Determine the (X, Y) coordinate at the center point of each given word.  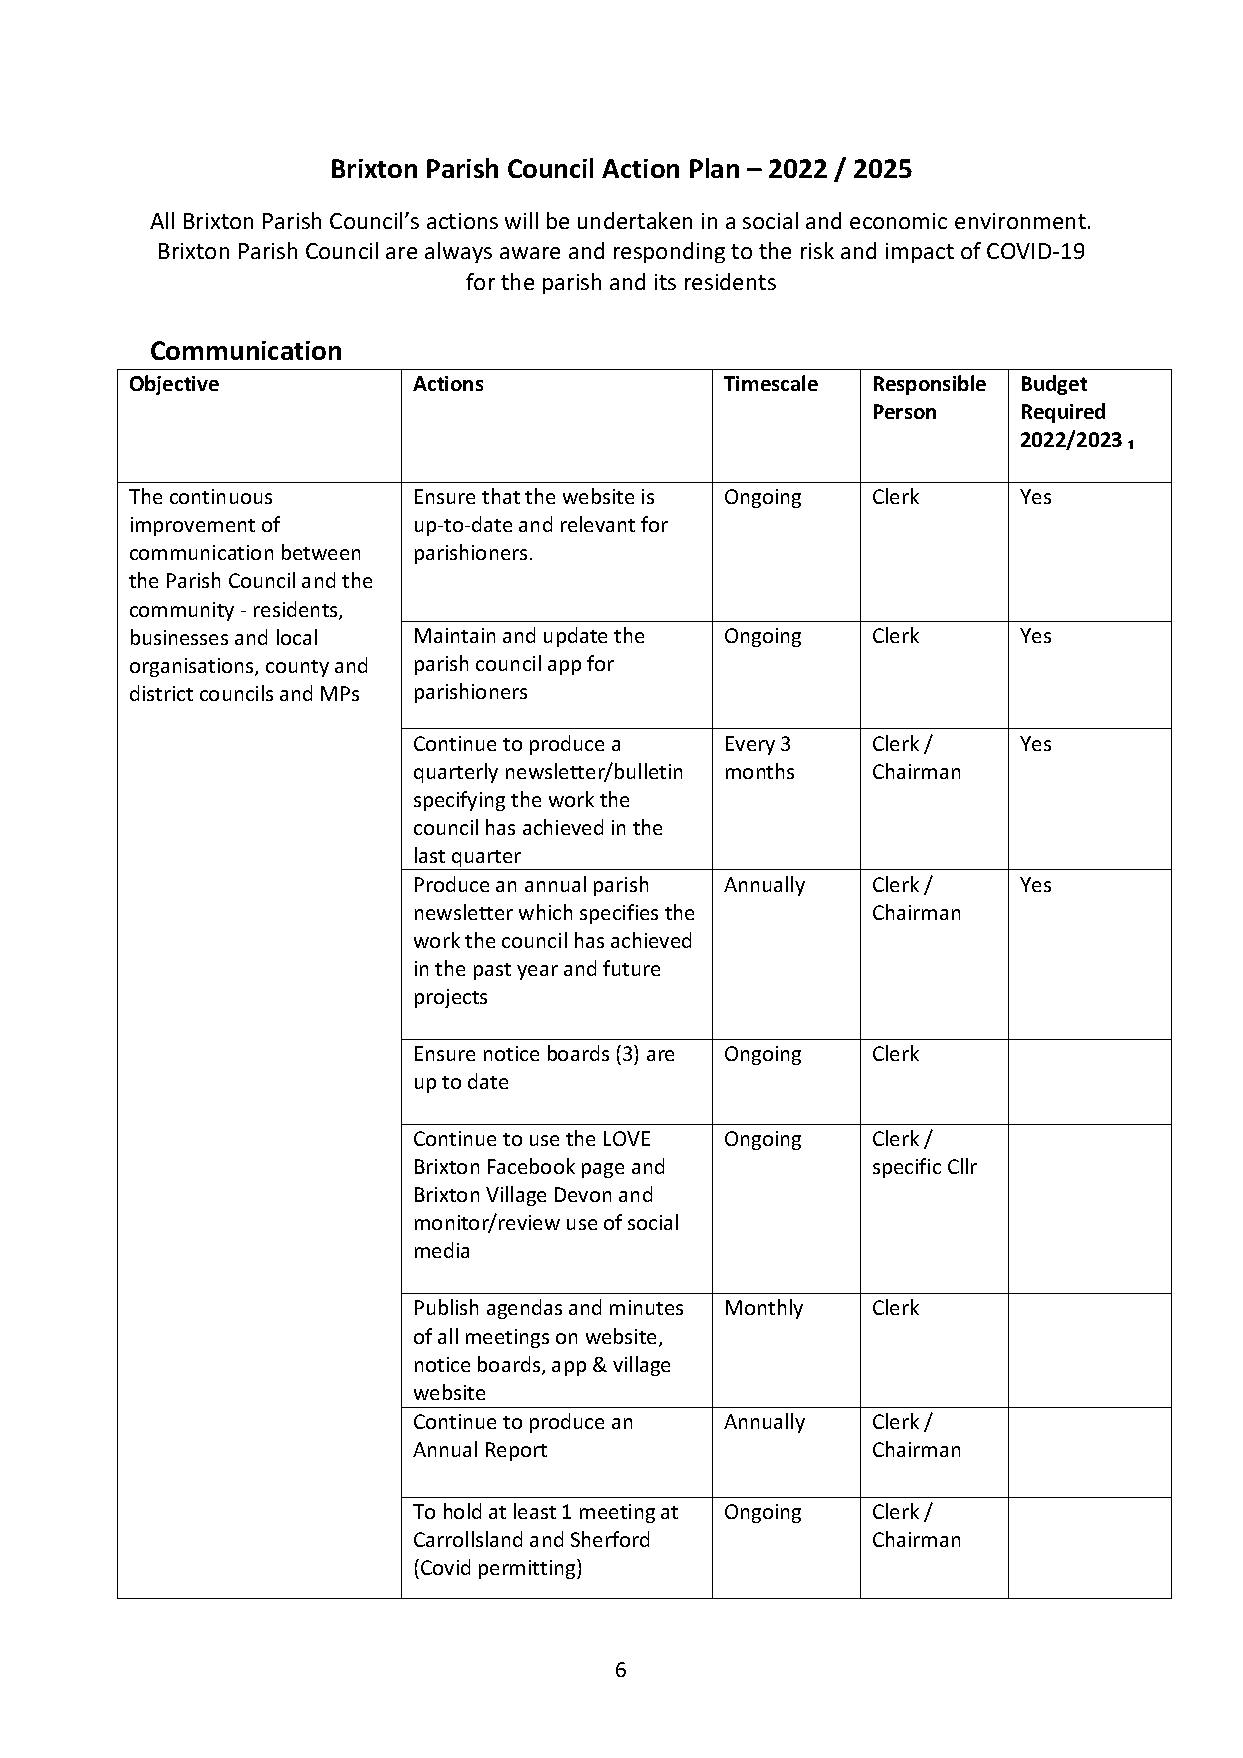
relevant (598, 524)
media (442, 1250)
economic (898, 221)
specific (907, 1168)
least (535, 1511)
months (760, 771)
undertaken (635, 220)
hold (462, 1511)
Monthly (764, 1309)
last (430, 855)
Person (905, 411)
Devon (583, 1194)
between (321, 552)
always (458, 252)
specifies (619, 914)
